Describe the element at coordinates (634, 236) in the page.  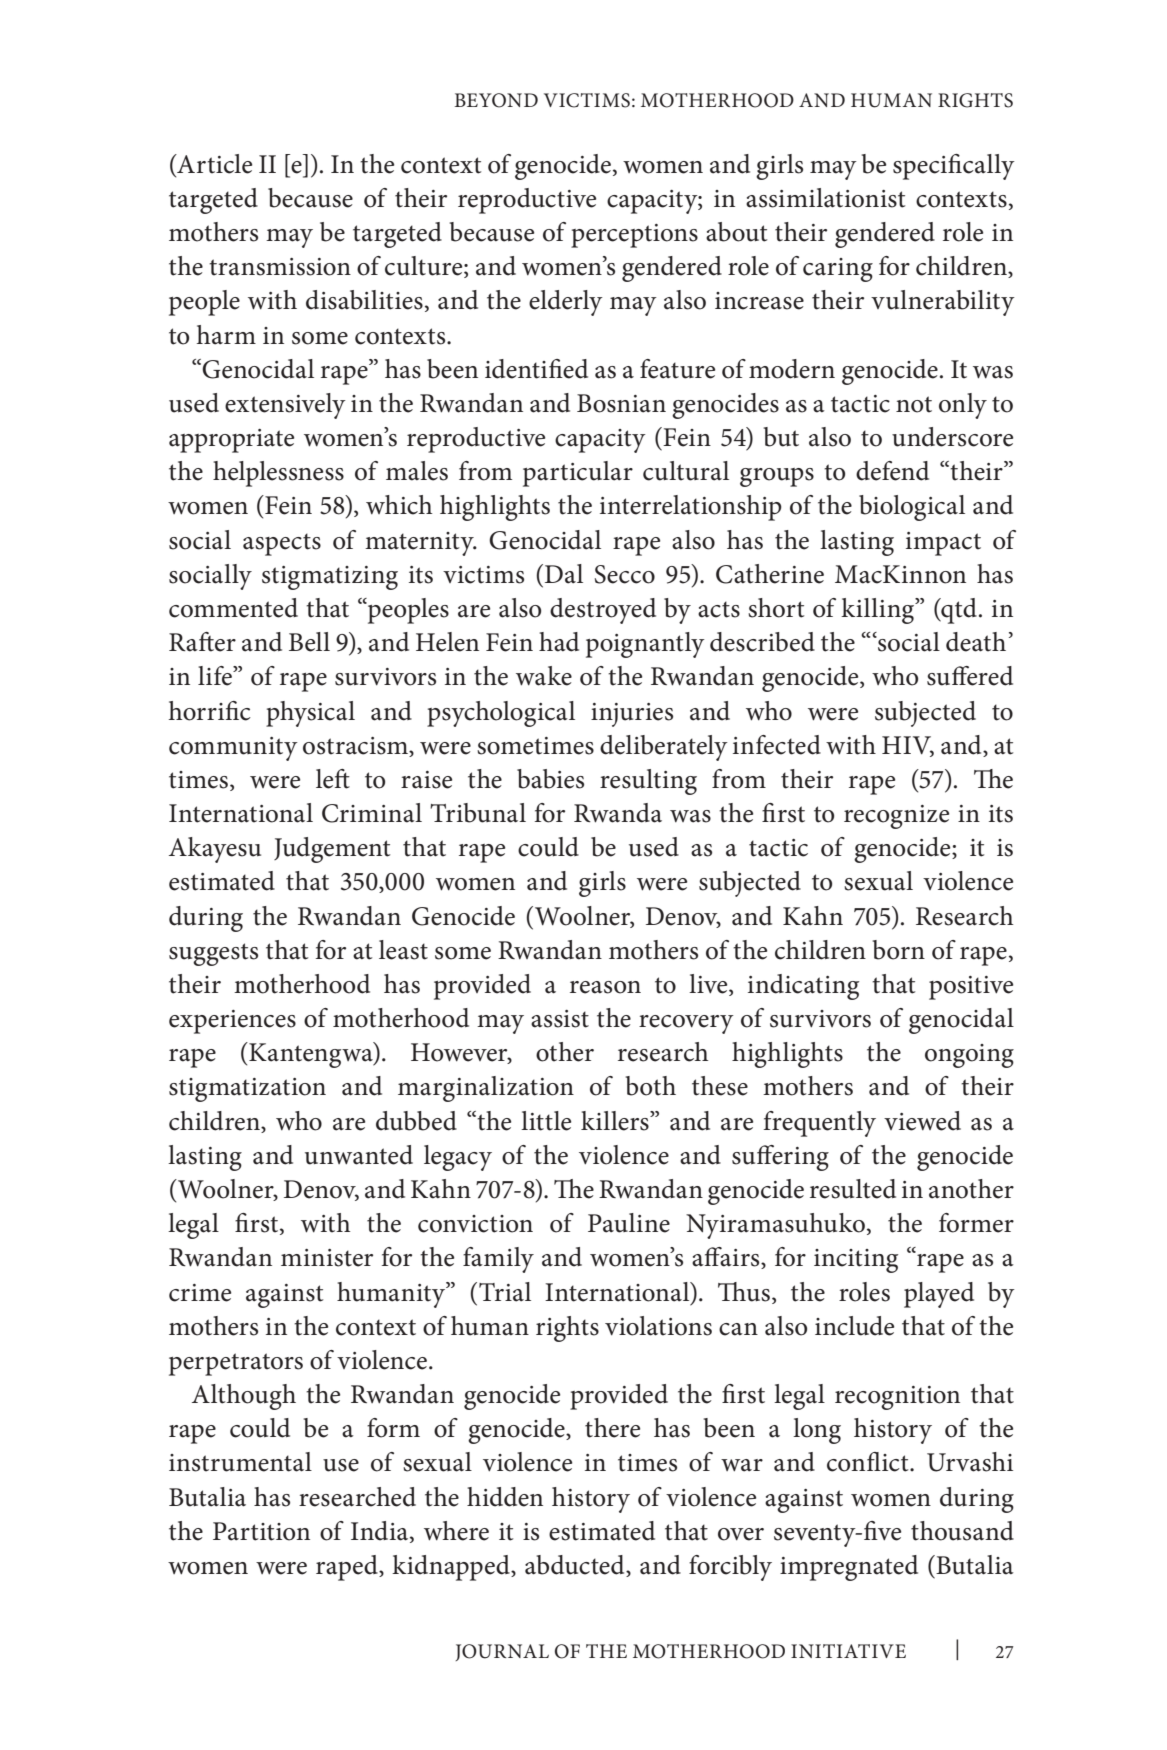
I see `perceptions` at that location.
